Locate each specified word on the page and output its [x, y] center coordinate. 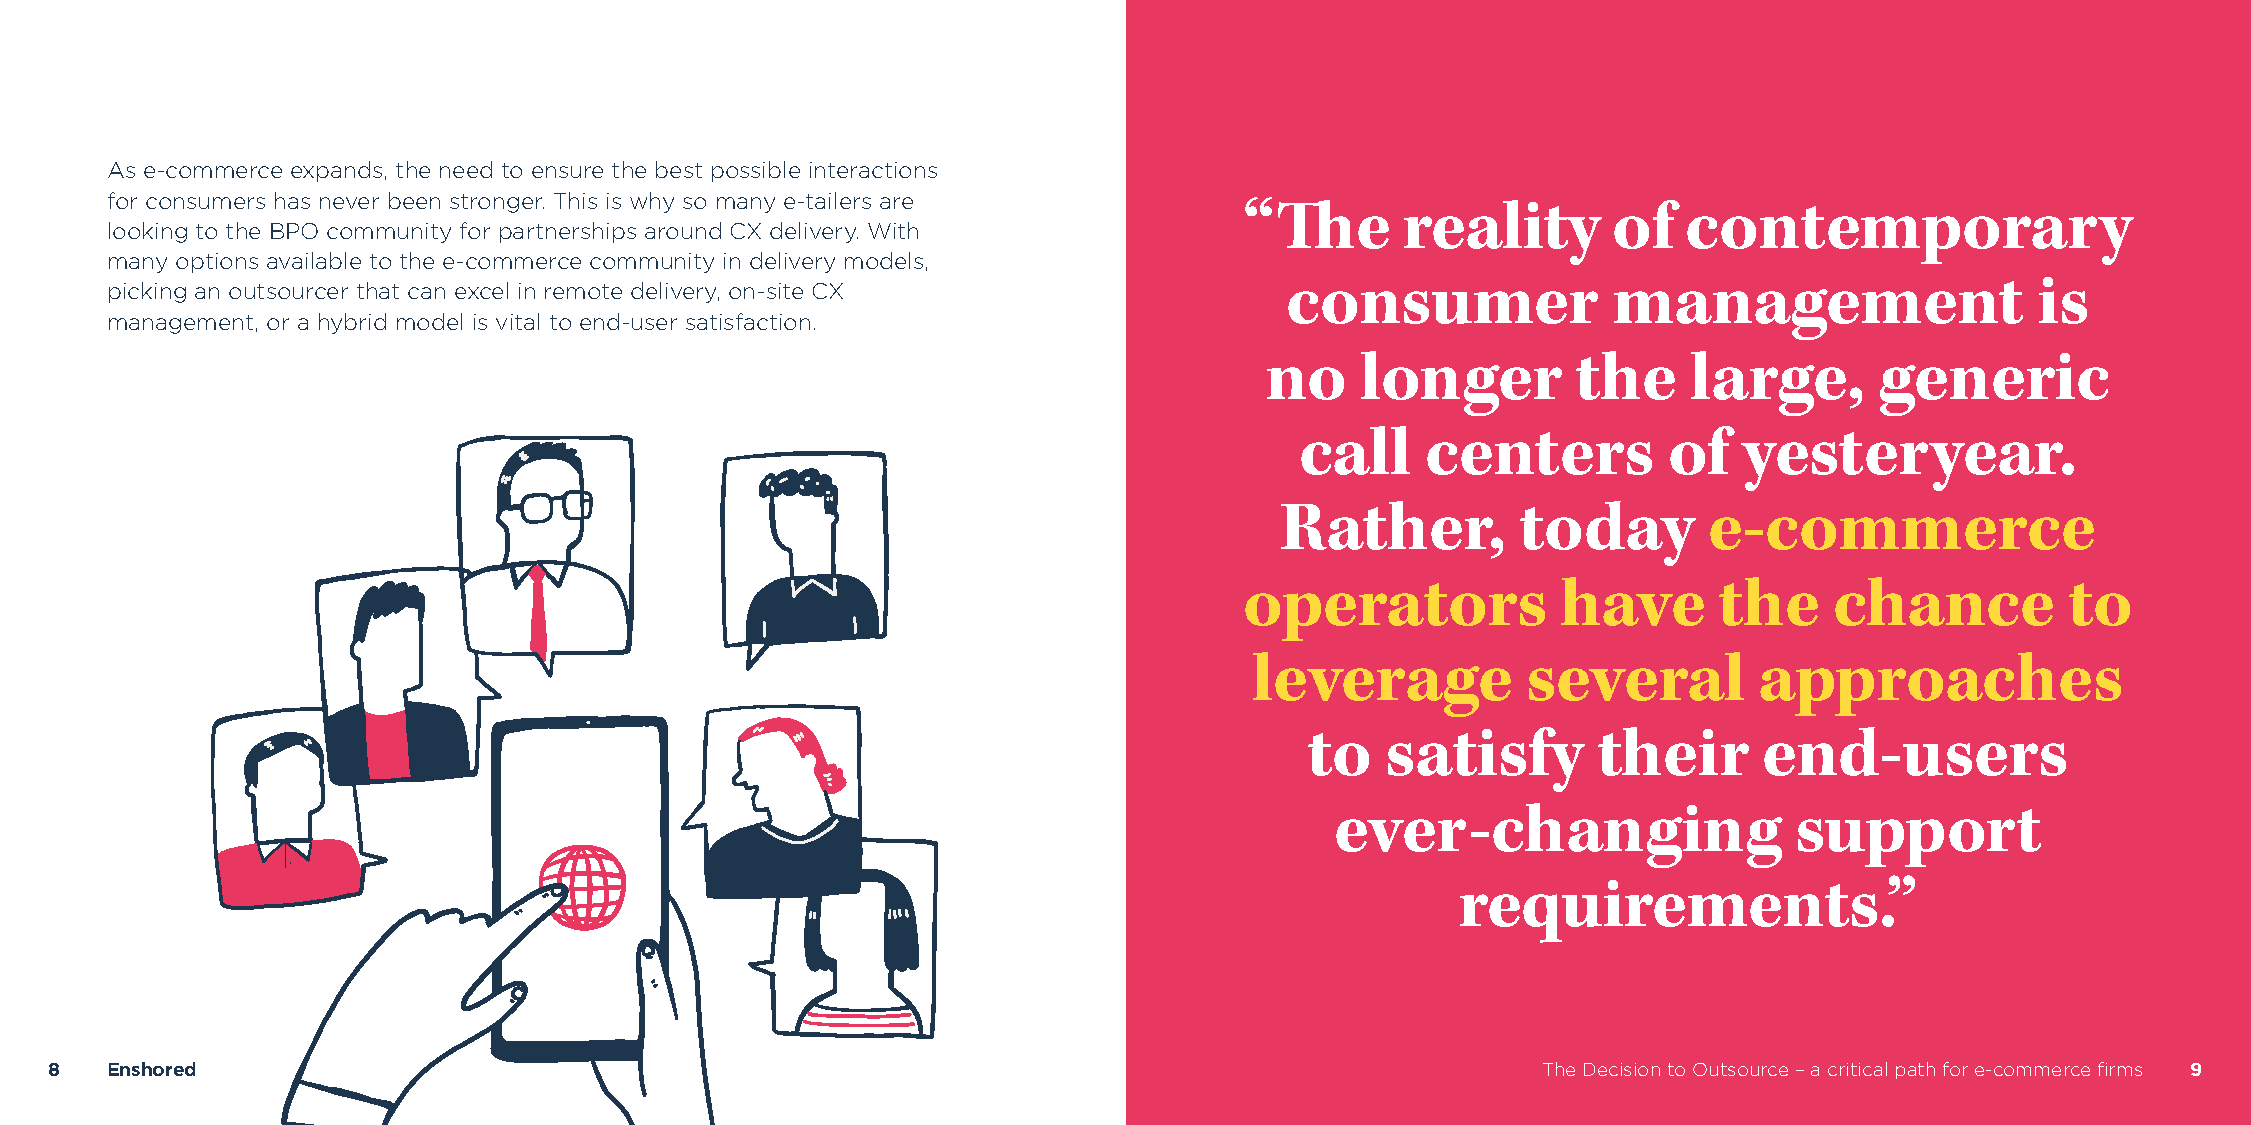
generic [1994, 384]
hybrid [352, 323]
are [896, 203]
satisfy [1486, 759]
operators [1395, 612]
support [1919, 838]
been [414, 200]
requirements [1668, 911]
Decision [1622, 1069]
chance [1944, 601]
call [1355, 450]
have [1632, 601]
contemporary [1910, 235]
